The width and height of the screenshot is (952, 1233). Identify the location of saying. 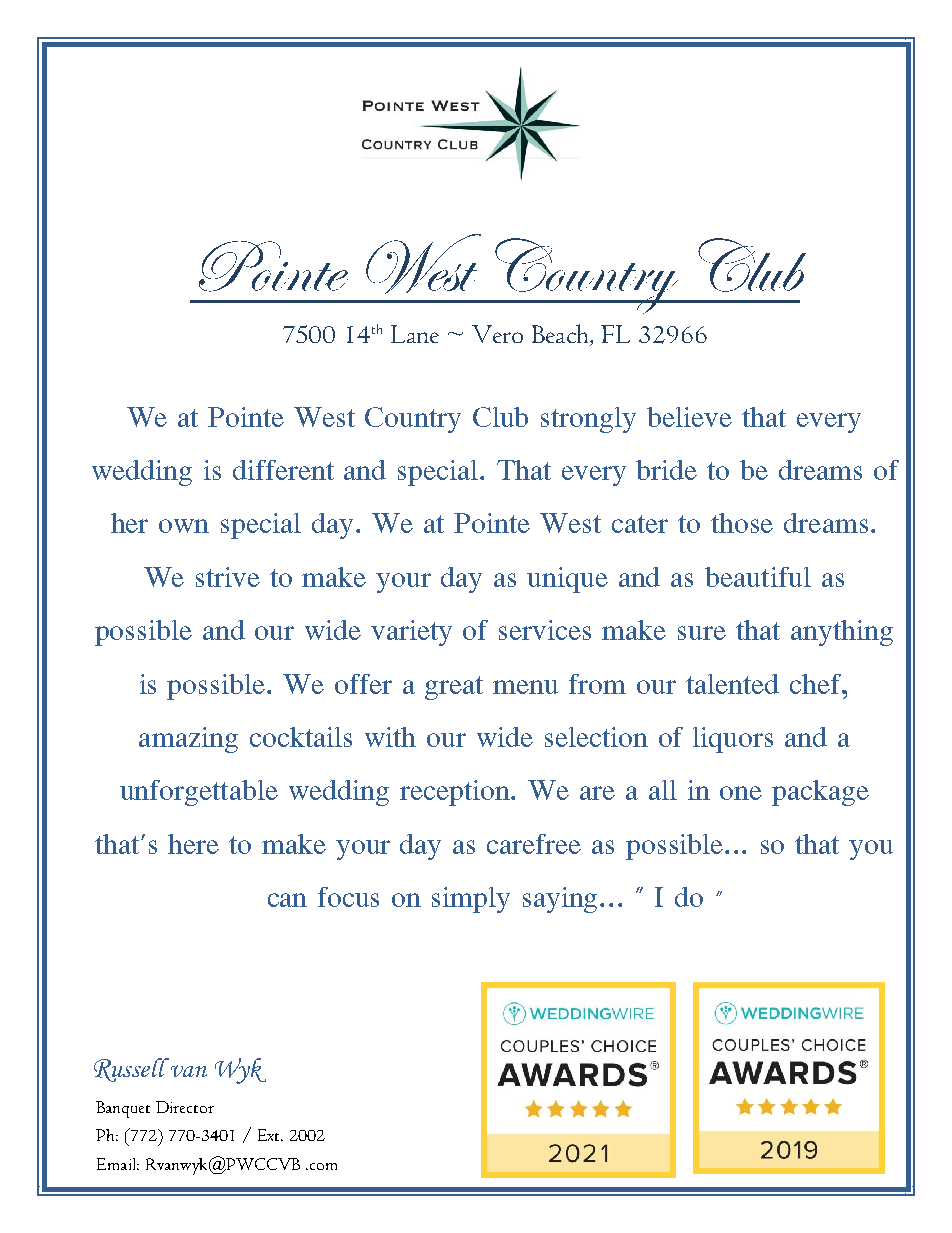
(562, 900).
